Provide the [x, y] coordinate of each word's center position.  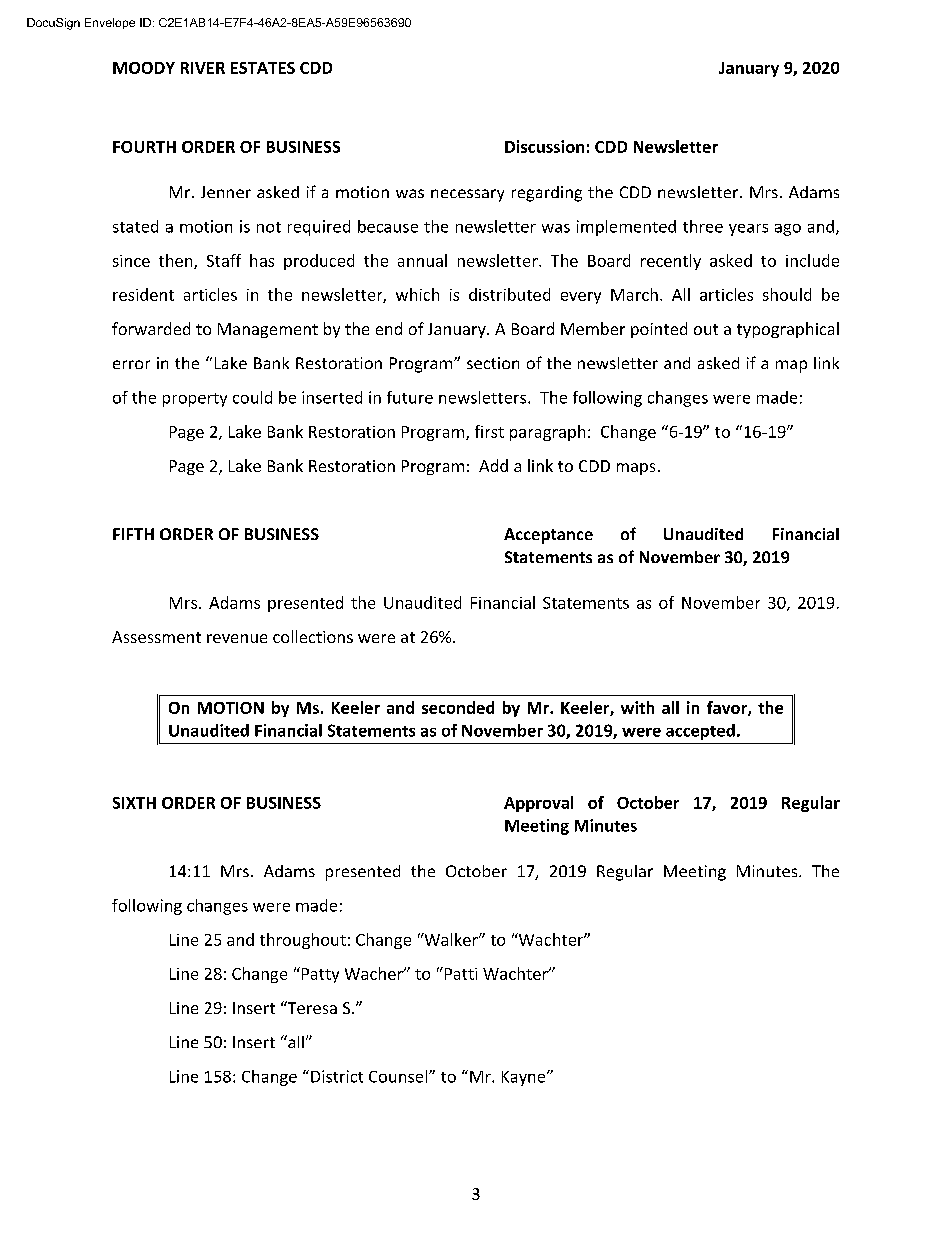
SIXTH [134, 803]
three [703, 226]
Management [268, 330]
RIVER [203, 68]
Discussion [544, 146]
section [493, 363]
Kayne [525, 1078]
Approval [538, 804]
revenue [237, 638]
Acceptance [548, 536]
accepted [700, 732]
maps [636, 469]
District [337, 1076]
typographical [788, 330]
